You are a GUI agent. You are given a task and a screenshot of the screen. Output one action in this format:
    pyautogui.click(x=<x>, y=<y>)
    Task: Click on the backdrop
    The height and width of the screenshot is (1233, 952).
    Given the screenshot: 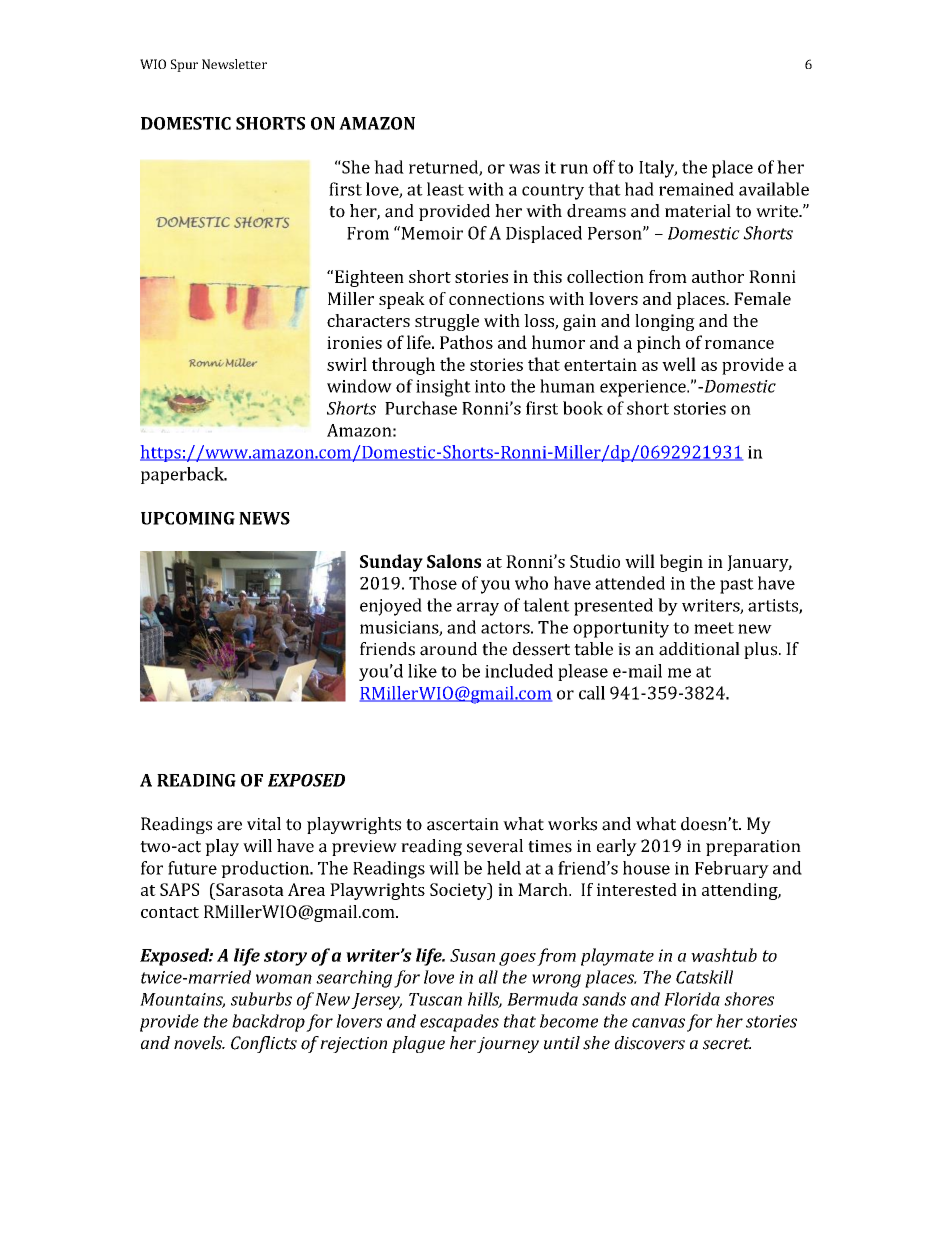 What is the action you would take?
    pyautogui.click(x=268, y=1023)
